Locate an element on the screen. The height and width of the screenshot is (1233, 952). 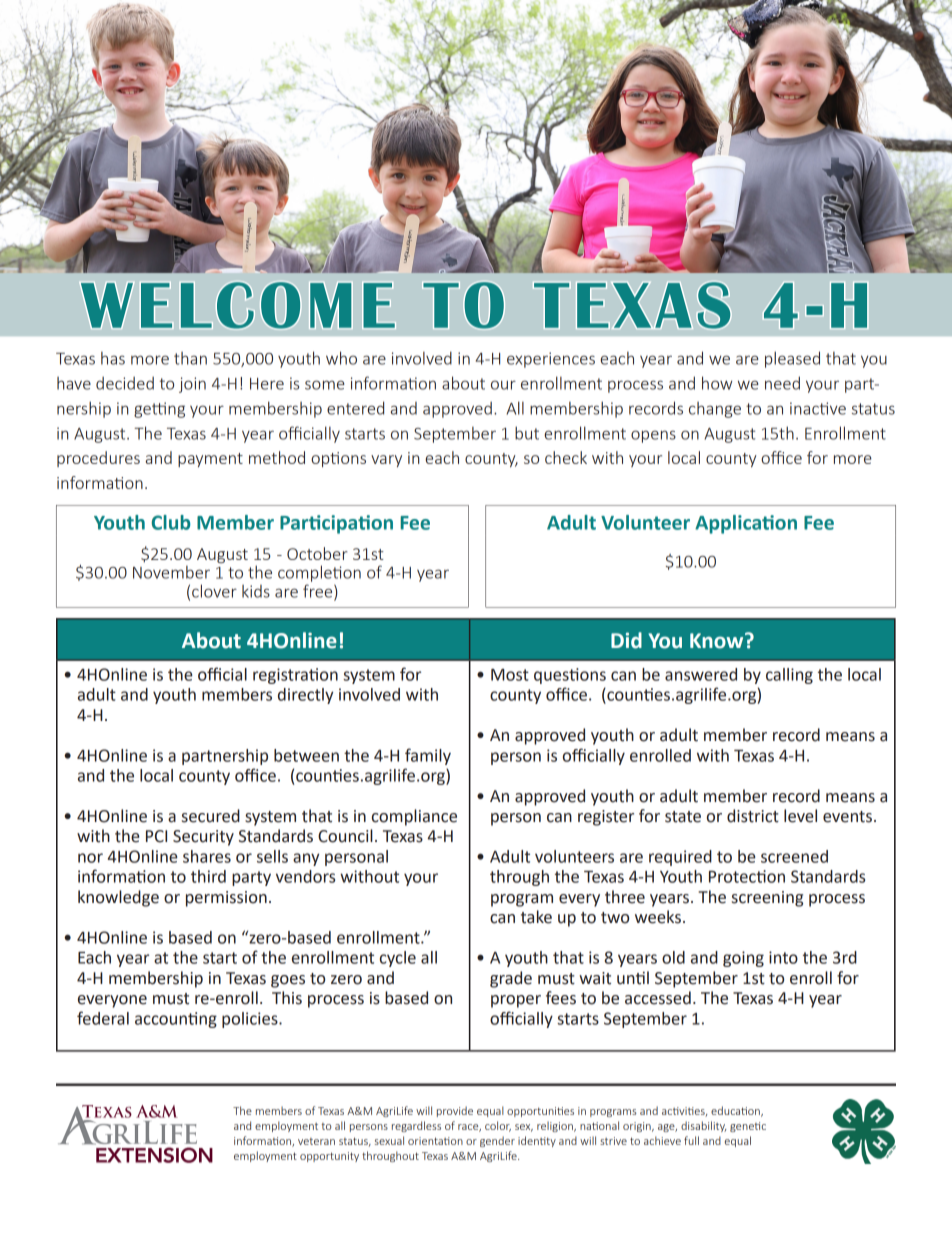
than is located at coordinates (190, 358).
